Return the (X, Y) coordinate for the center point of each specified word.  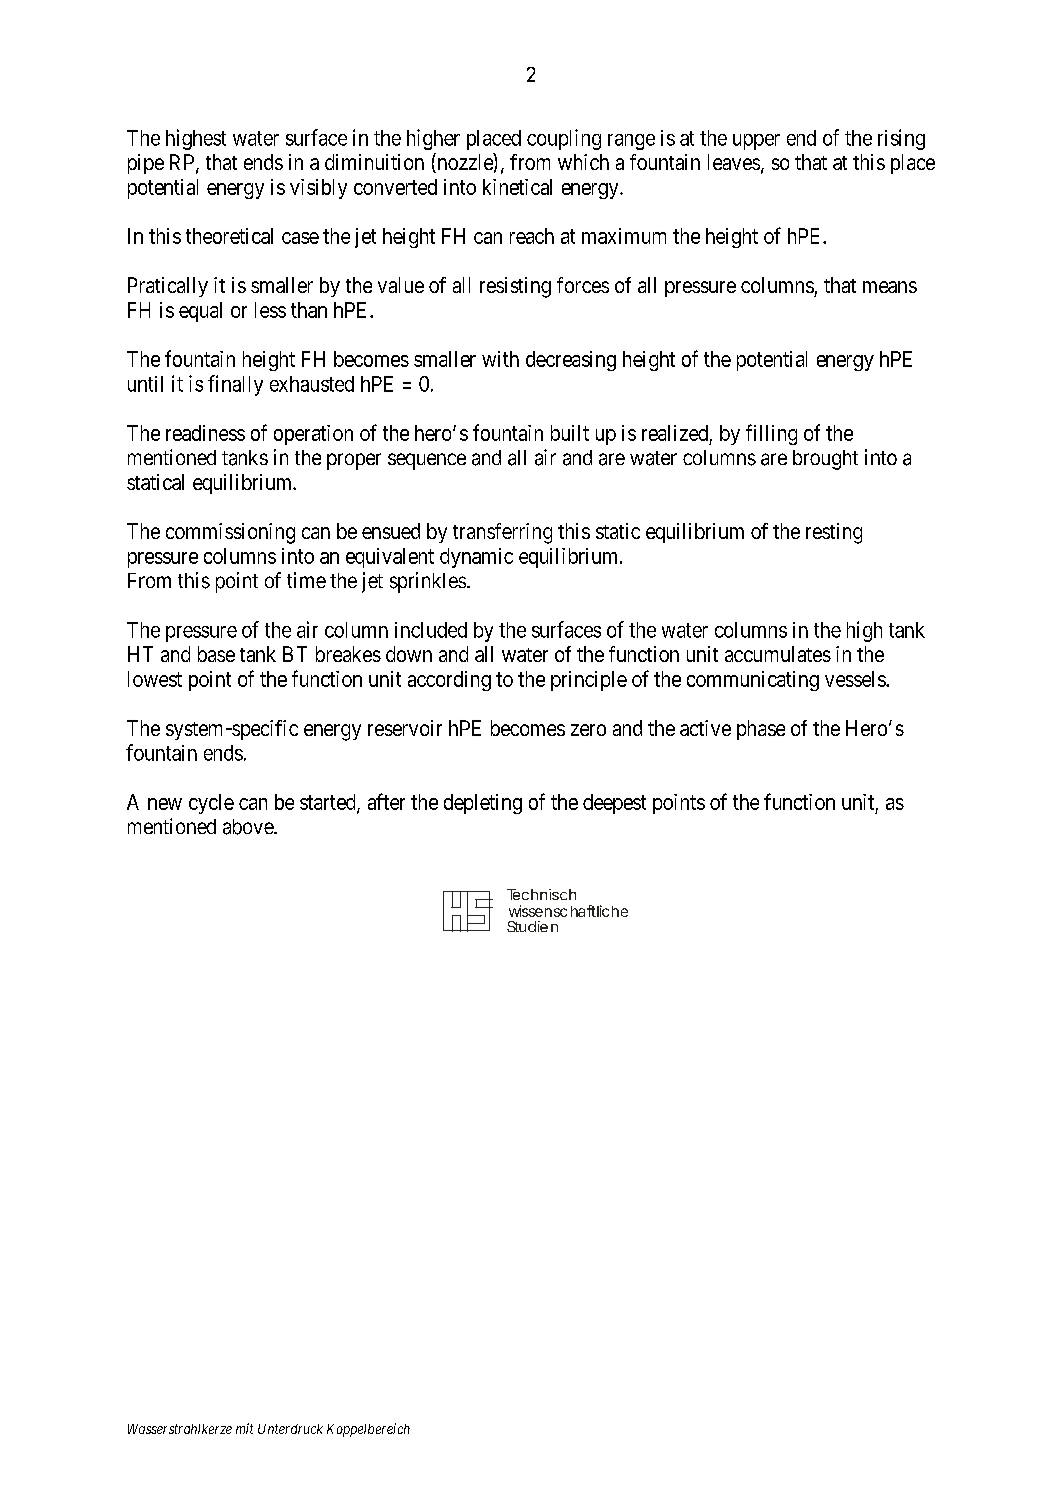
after (386, 801)
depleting (483, 804)
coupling (564, 139)
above (249, 827)
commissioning (230, 533)
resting (834, 533)
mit (244, 1428)
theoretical (229, 236)
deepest (614, 804)
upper (756, 142)
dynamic (476, 558)
